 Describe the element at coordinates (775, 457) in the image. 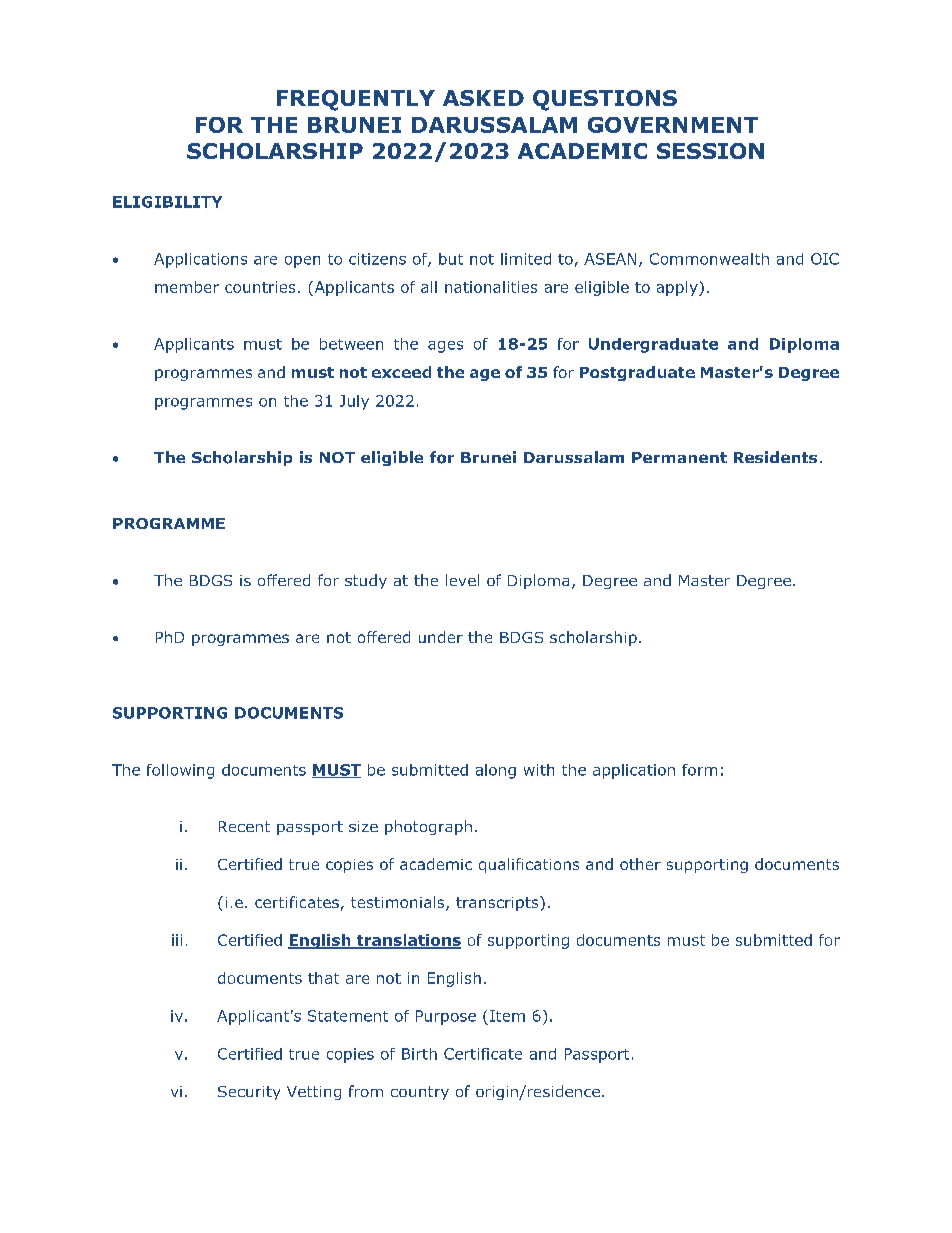

I see `Residents` at that location.
